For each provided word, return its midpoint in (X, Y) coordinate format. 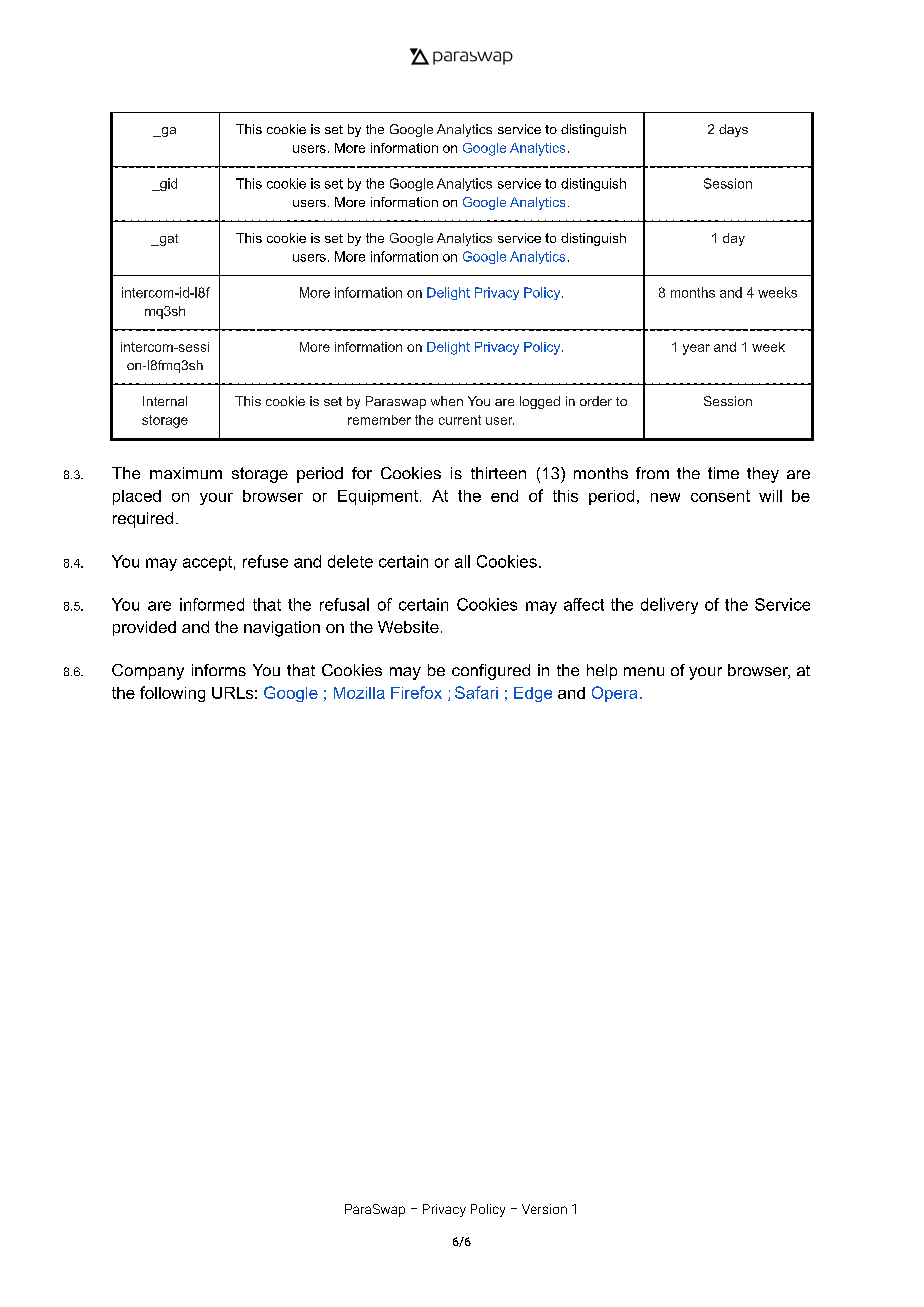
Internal (165, 401)
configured (491, 672)
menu (644, 671)
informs (219, 670)
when (447, 401)
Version (544, 1209)
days (733, 130)
